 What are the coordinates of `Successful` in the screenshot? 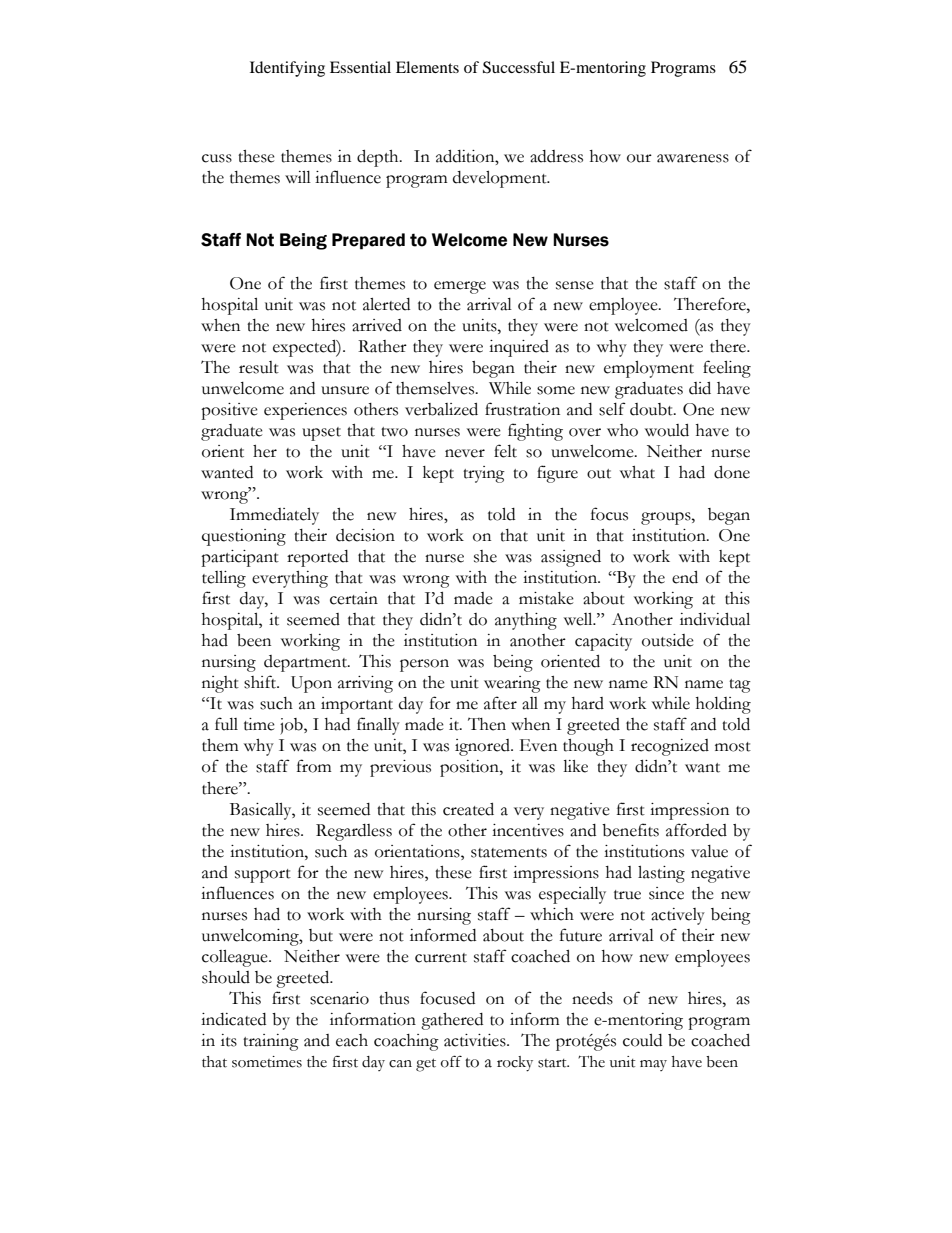 It's located at (519, 67).
